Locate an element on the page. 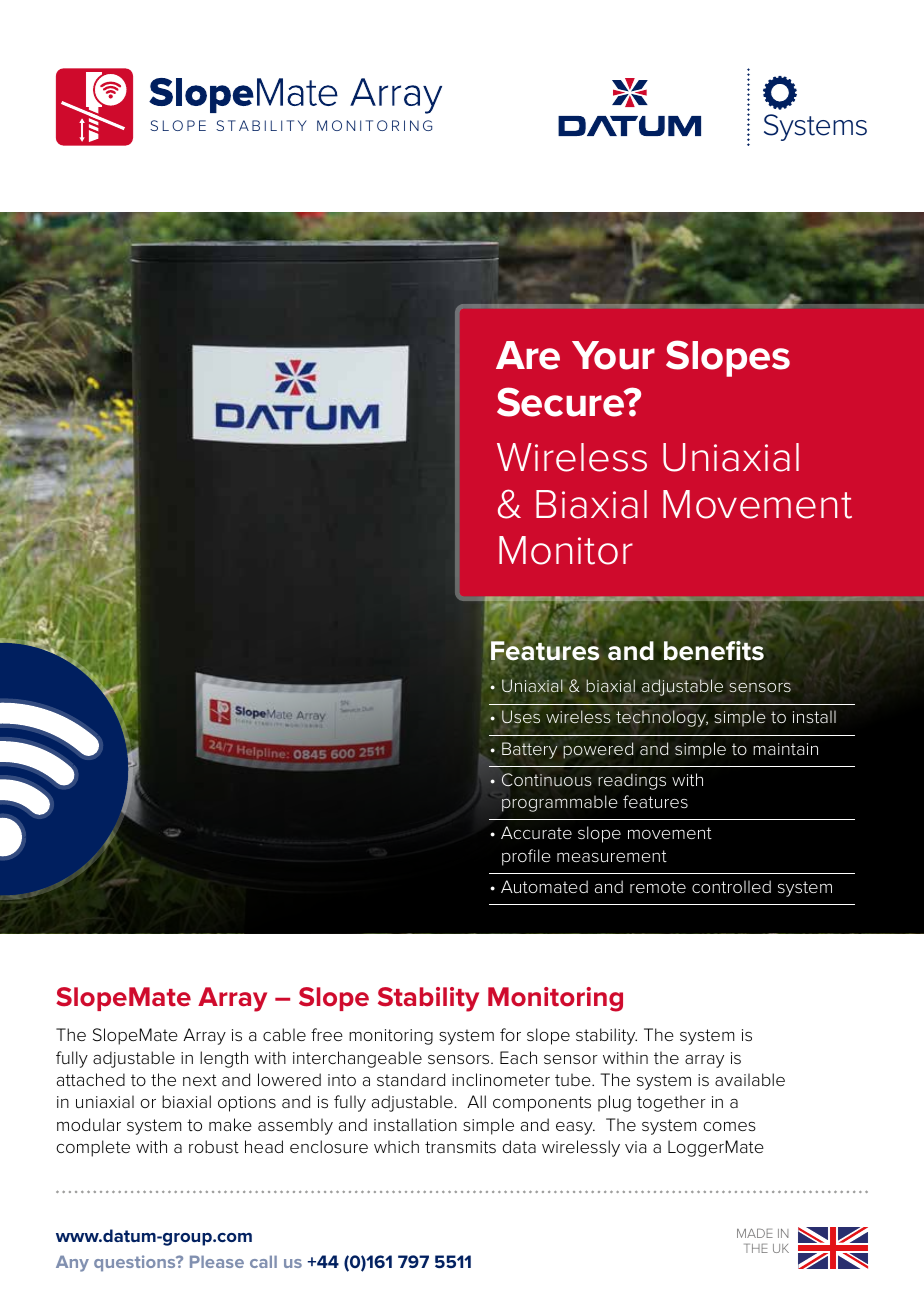 The image size is (924, 1308). questions is located at coordinates (136, 1263).
